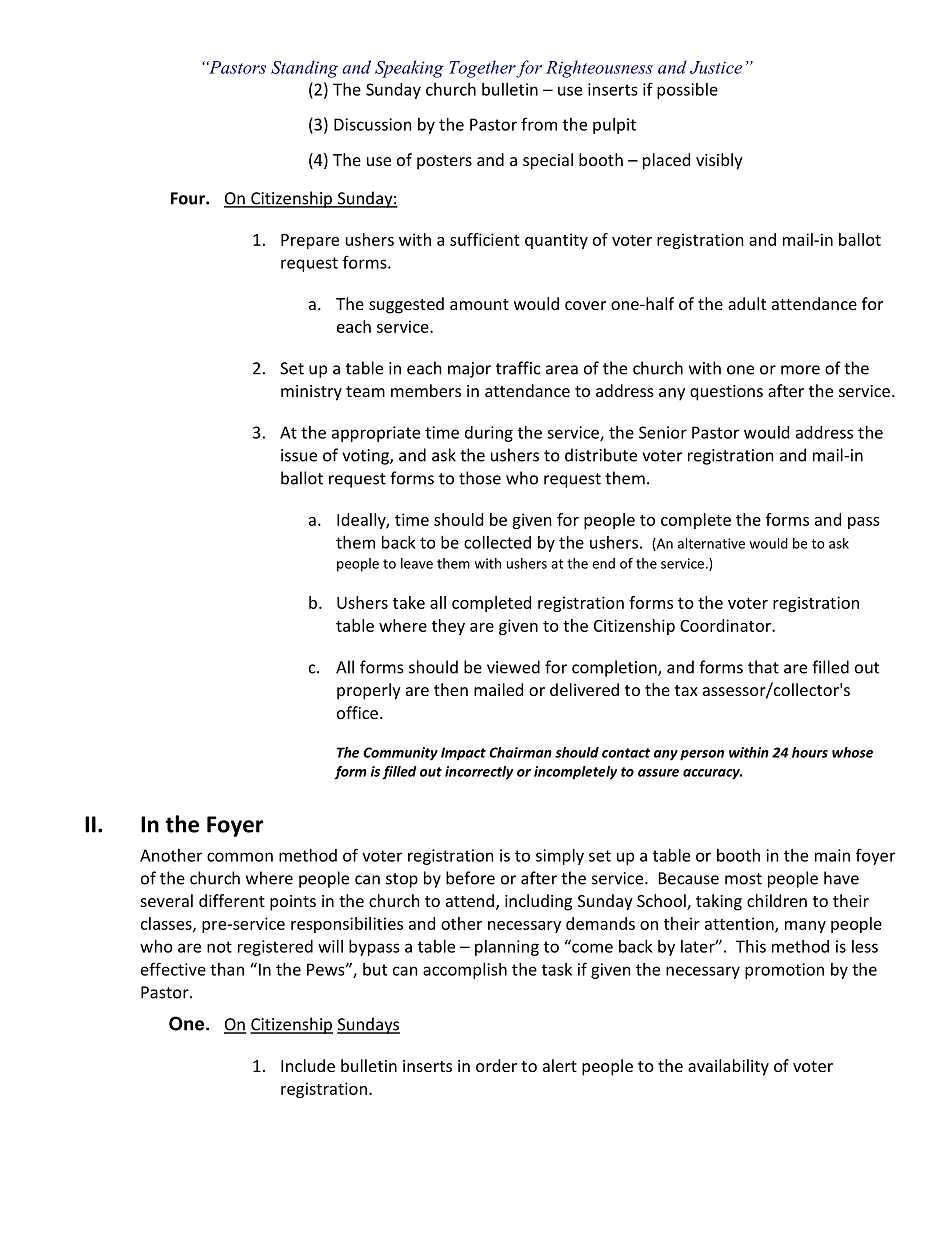 This screenshot has width=952, height=1233. What do you see at coordinates (497, 542) in the screenshot?
I see `collected` at bounding box center [497, 542].
